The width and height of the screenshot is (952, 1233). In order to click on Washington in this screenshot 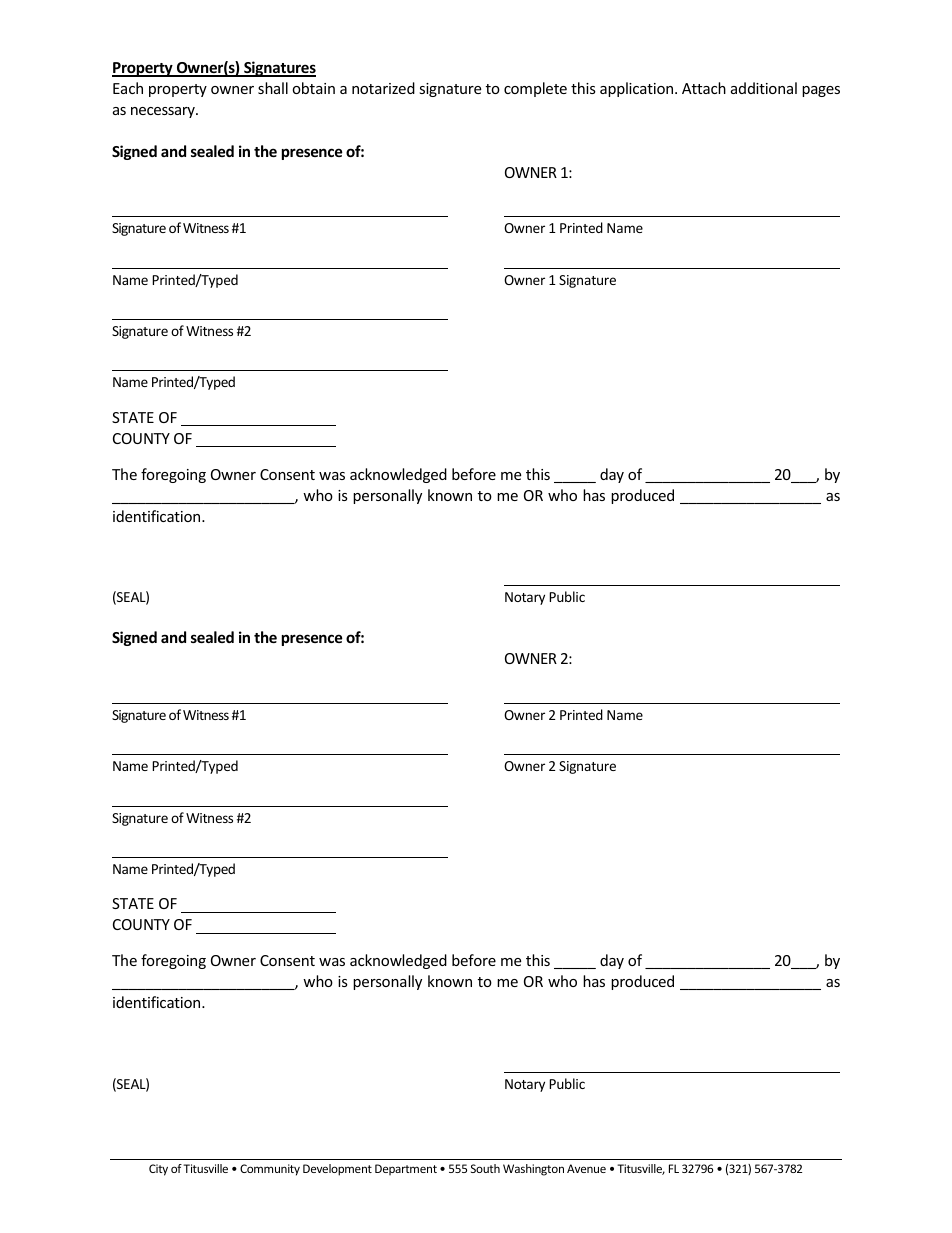, I will do `click(533, 1170)`.
